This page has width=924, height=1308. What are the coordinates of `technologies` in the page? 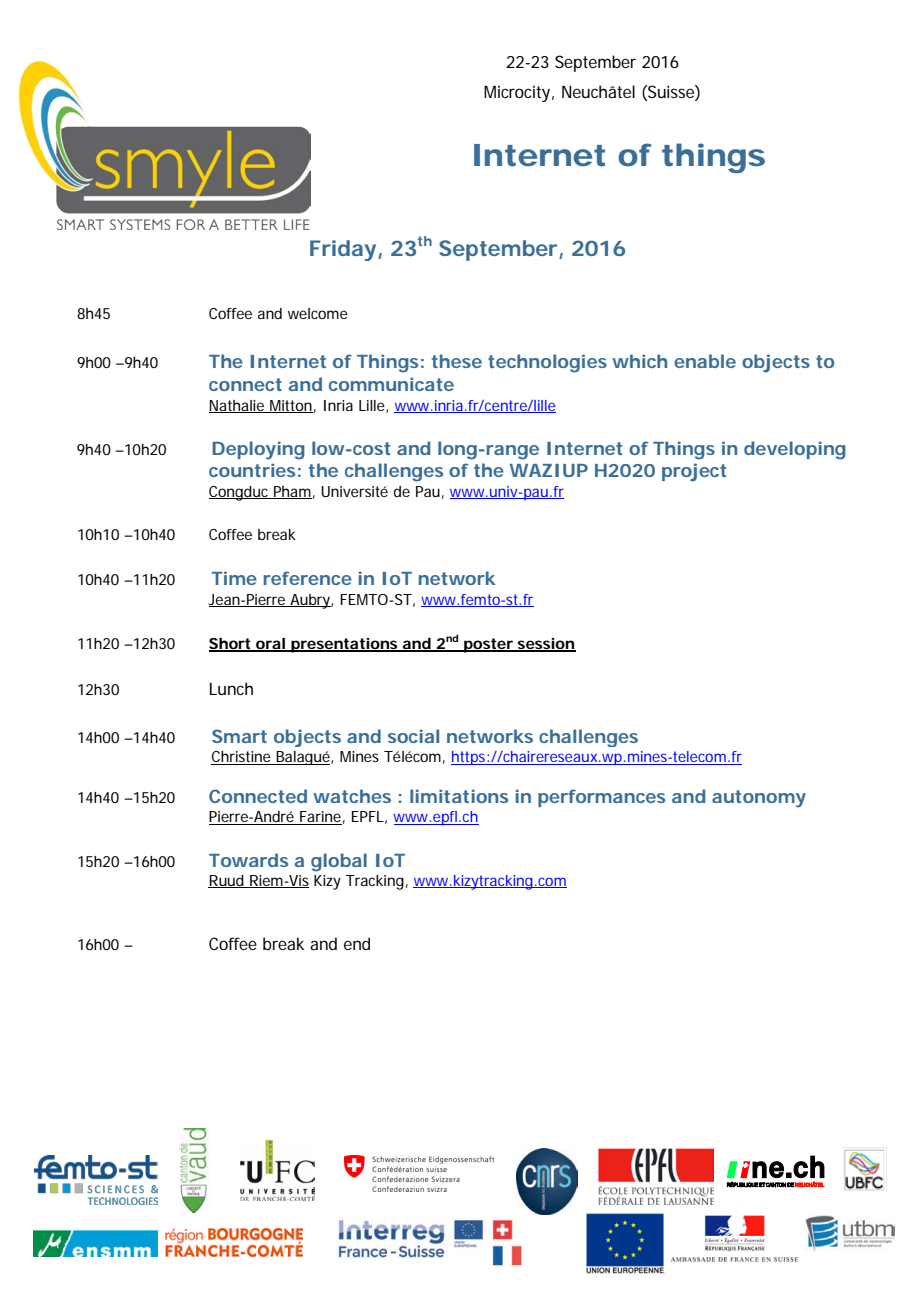 It's located at (547, 363).
